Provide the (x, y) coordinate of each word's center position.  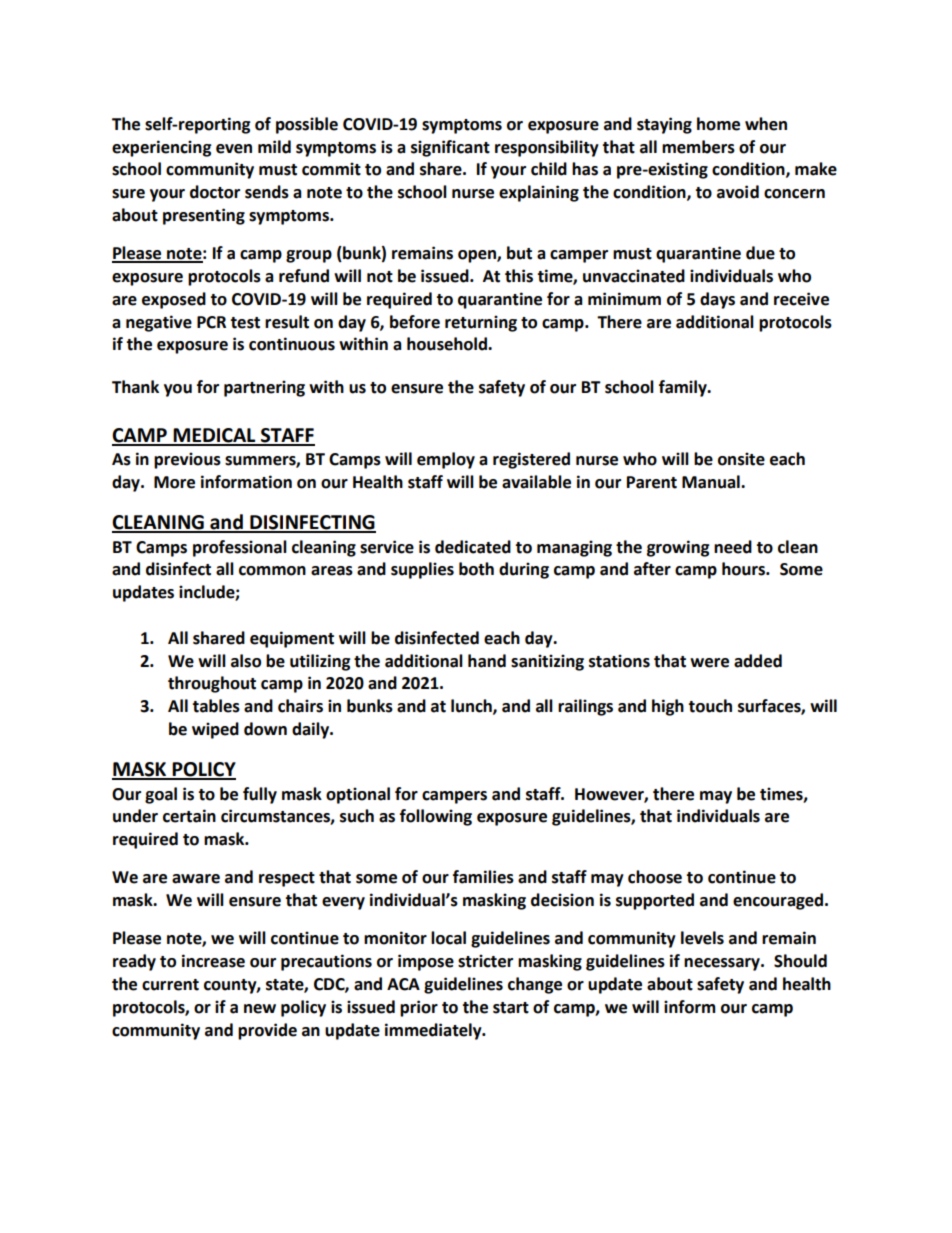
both (476, 569)
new (260, 1009)
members (698, 147)
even (234, 149)
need (733, 547)
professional (240, 548)
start (511, 1008)
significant (450, 148)
